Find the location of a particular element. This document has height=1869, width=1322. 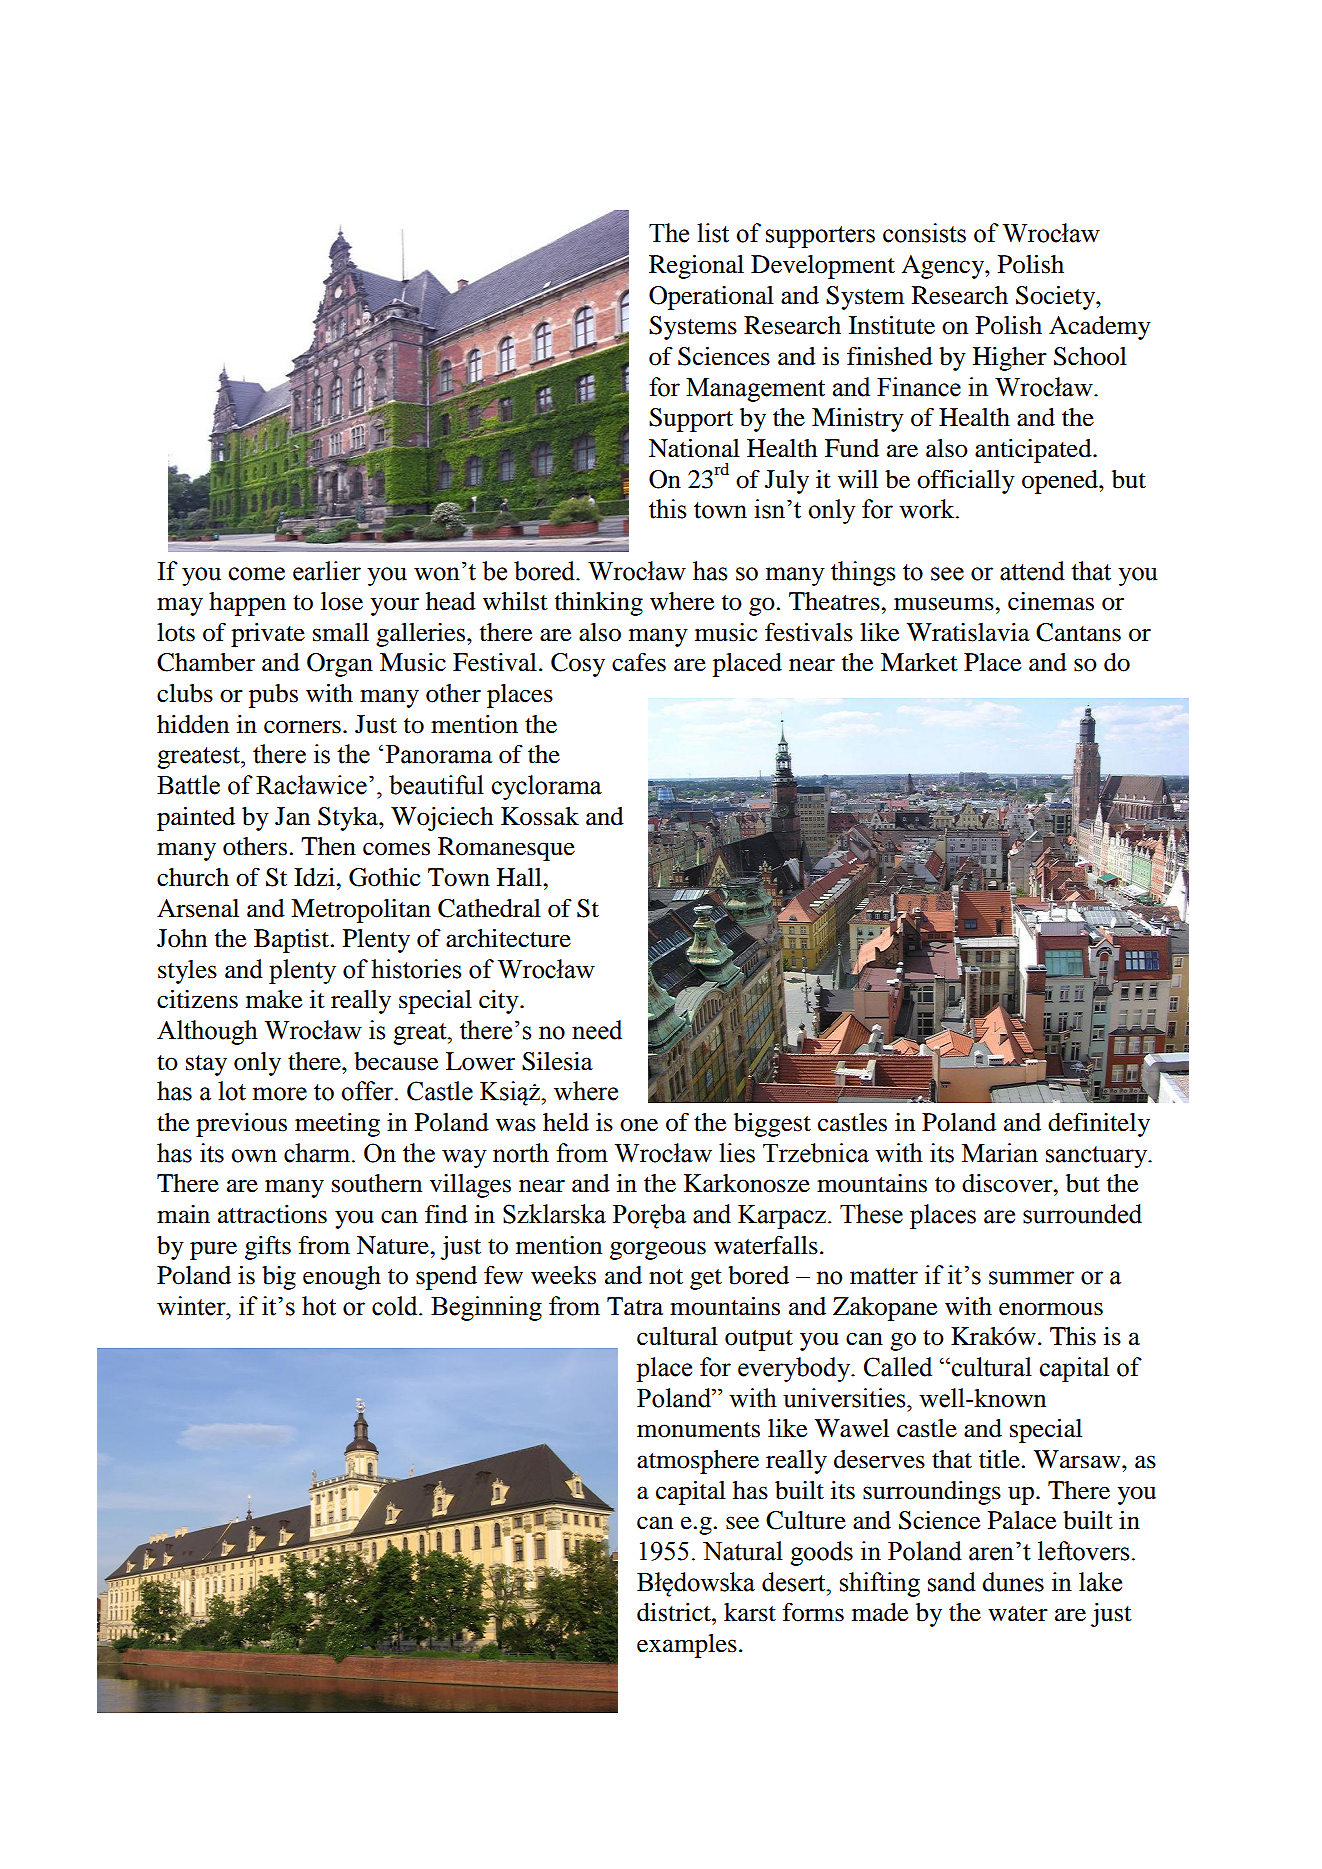

cafes is located at coordinates (639, 662).
